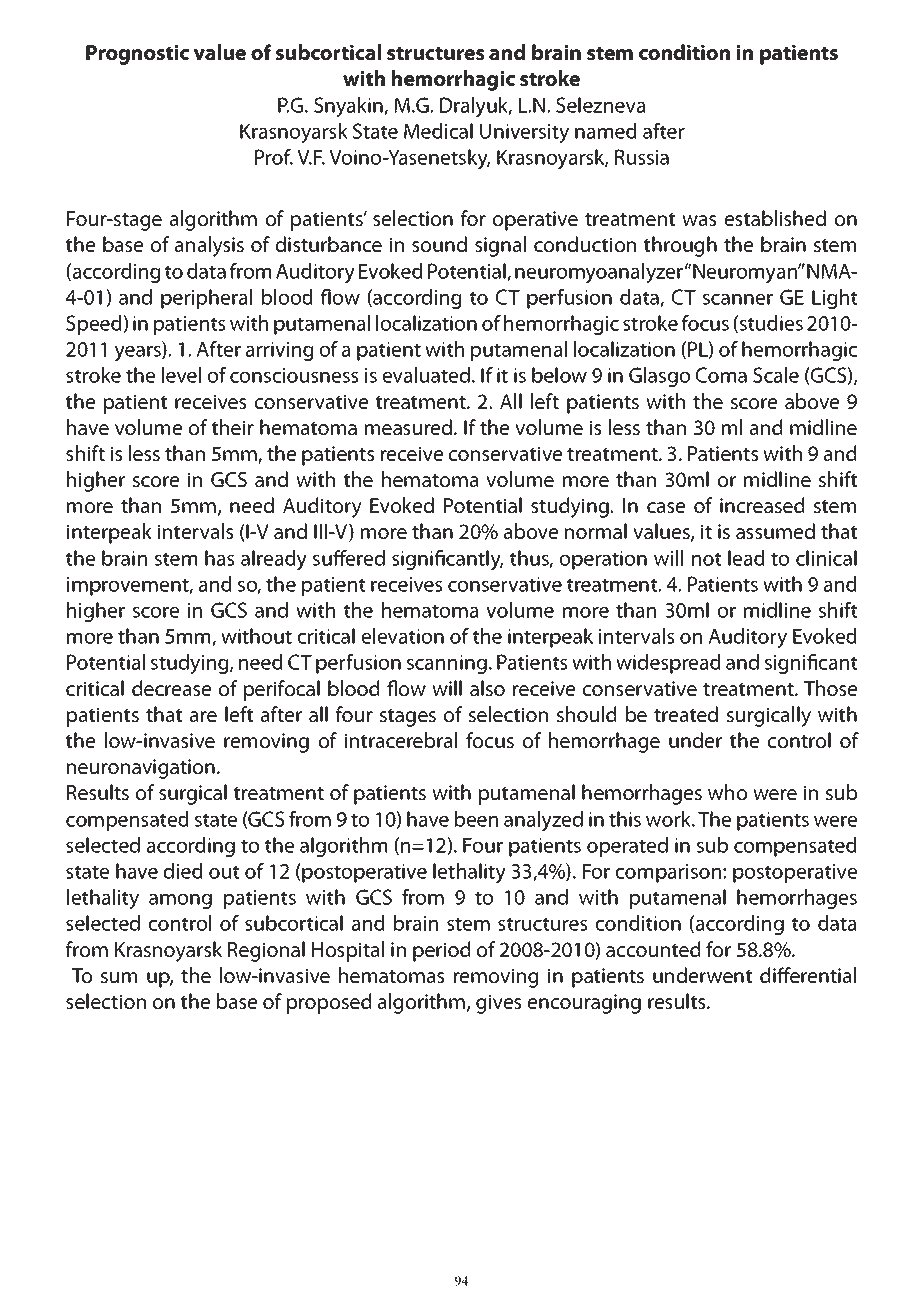  What do you see at coordinates (441, 951) in the screenshot?
I see `period` at bounding box center [441, 951].
